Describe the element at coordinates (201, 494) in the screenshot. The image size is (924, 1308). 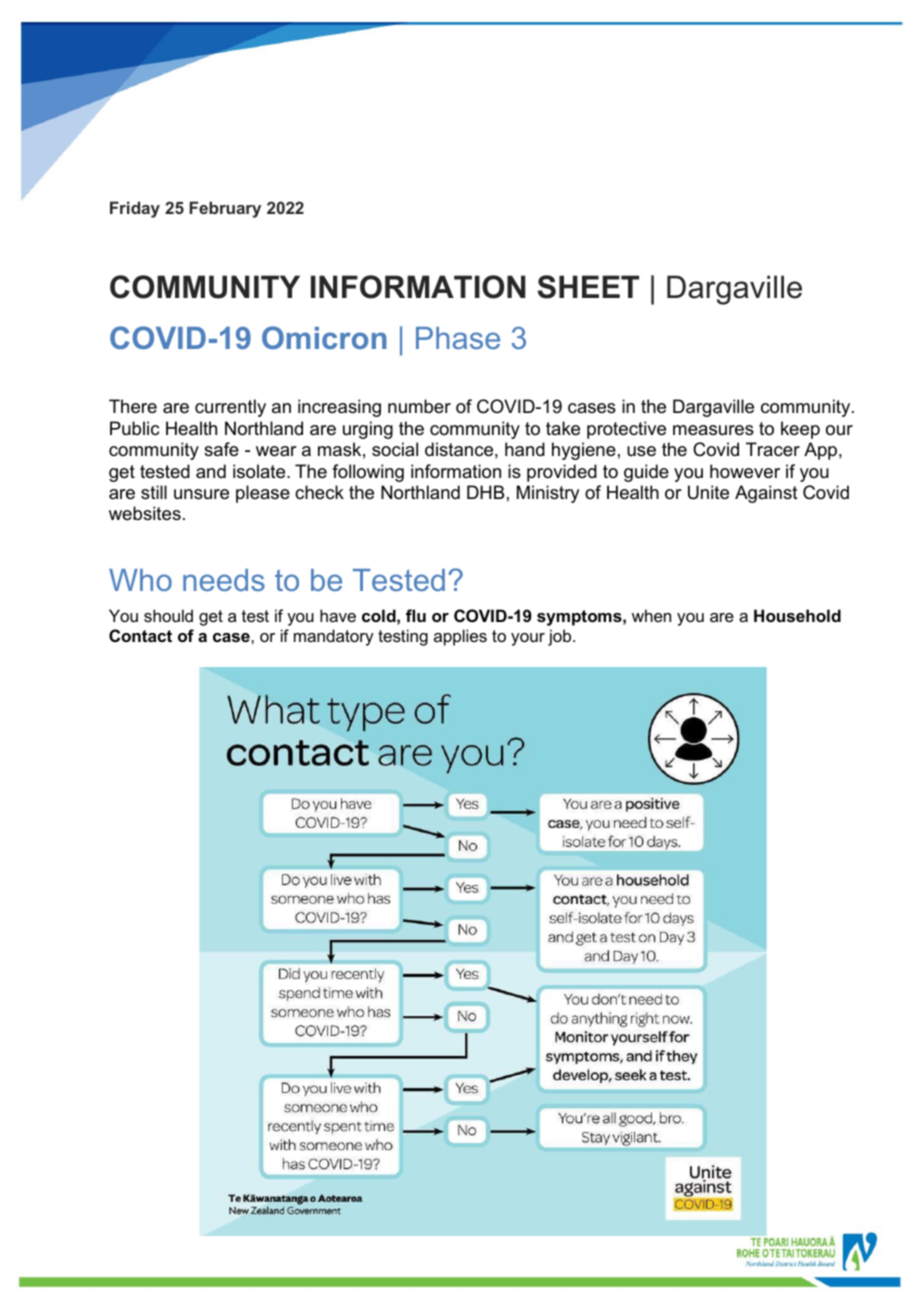
I see `unsure` at that location.
